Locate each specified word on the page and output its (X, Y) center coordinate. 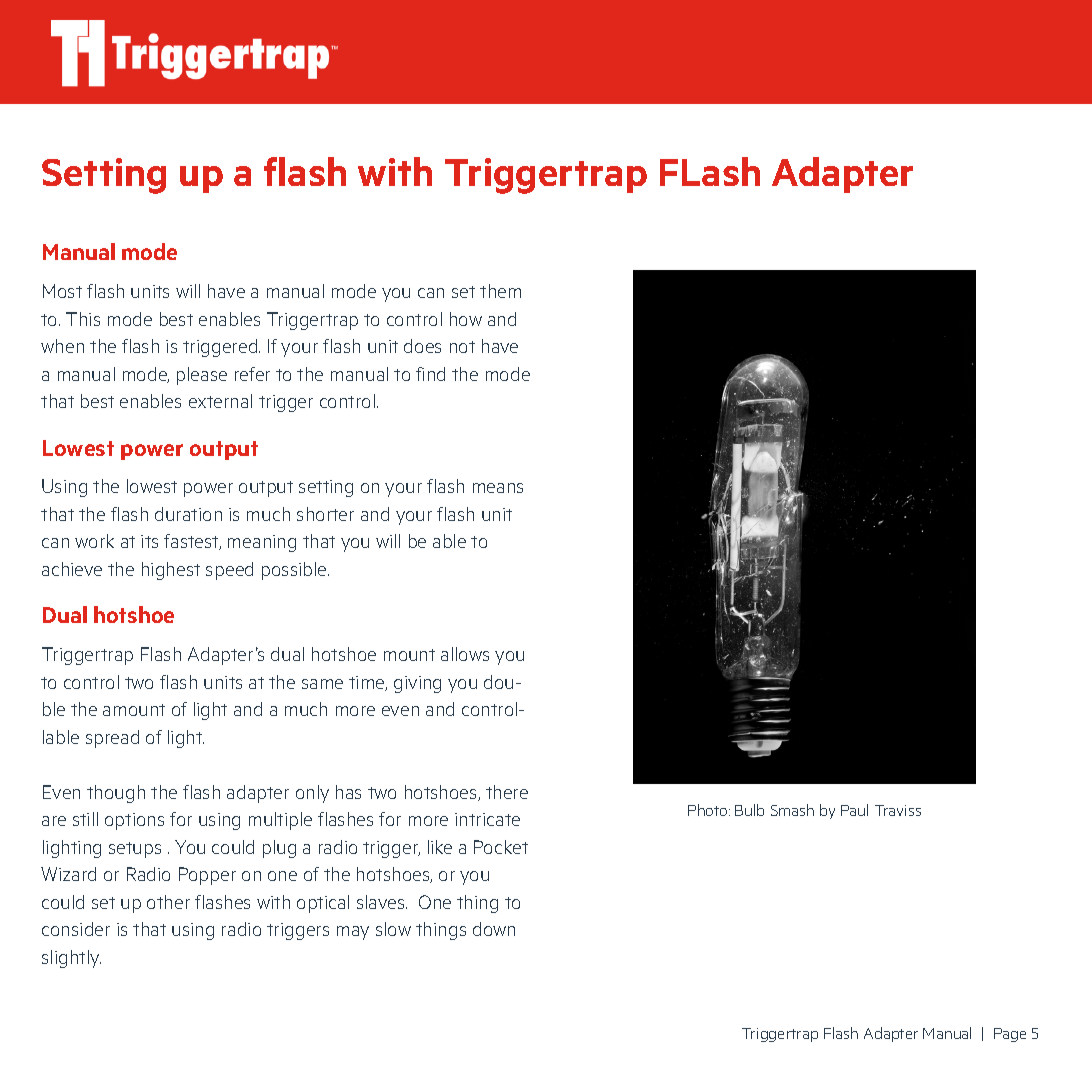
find (430, 374)
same (322, 684)
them (500, 291)
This (83, 319)
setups (135, 850)
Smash (792, 810)
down (494, 929)
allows (465, 654)
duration (188, 514)
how (466, 319)
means (498, 488)
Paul (854, 810)
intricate (487, 819)
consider (76, 929)
